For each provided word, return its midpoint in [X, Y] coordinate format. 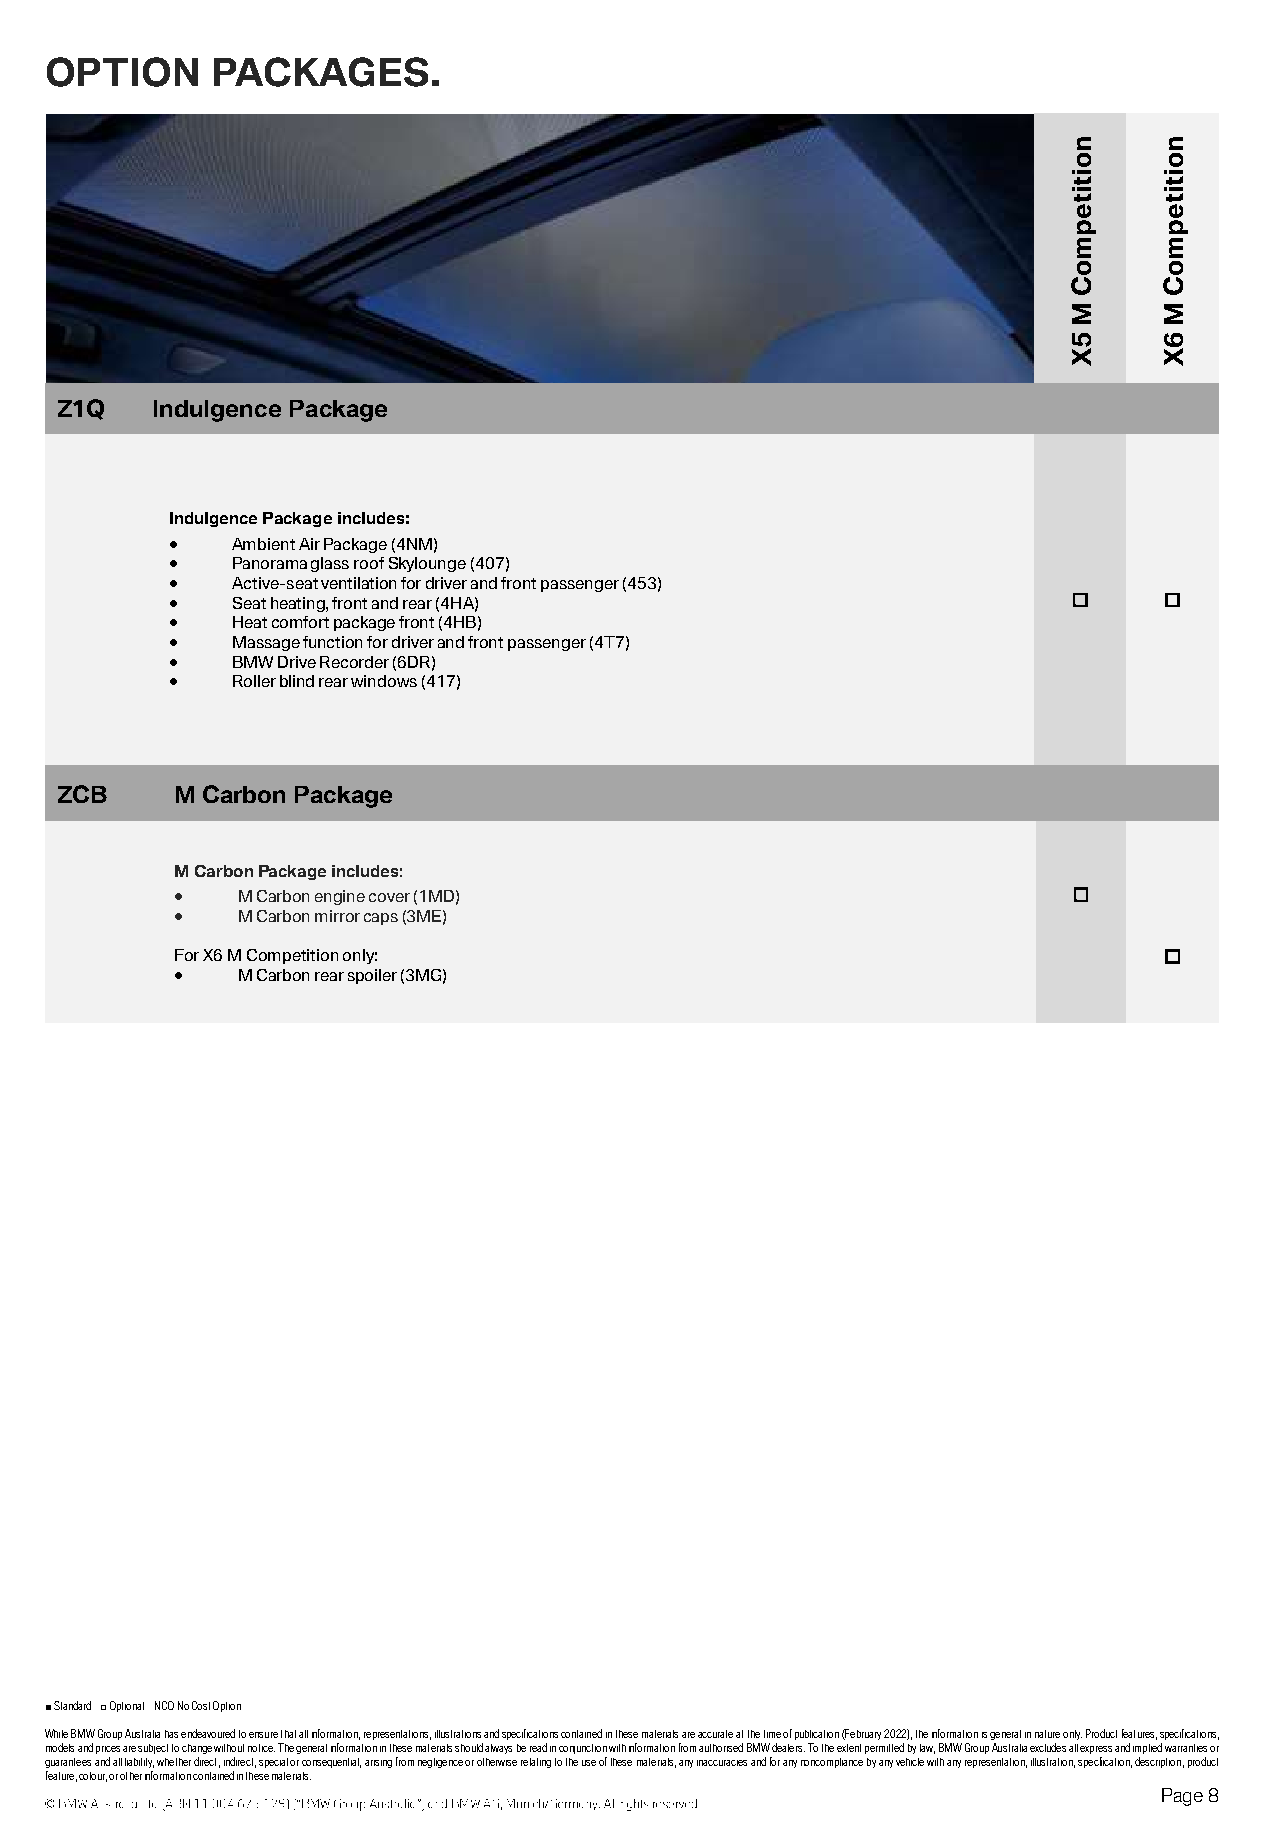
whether [174, 1762]
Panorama [270, 563]
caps [381, 919]
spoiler [372, 976]
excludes [1048, 1747]
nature [1047, 1734]
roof [369, 563]
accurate [715, 1734]
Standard [72, 1705]
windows [384, 681]
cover [389, 897]
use [589, 1763]
